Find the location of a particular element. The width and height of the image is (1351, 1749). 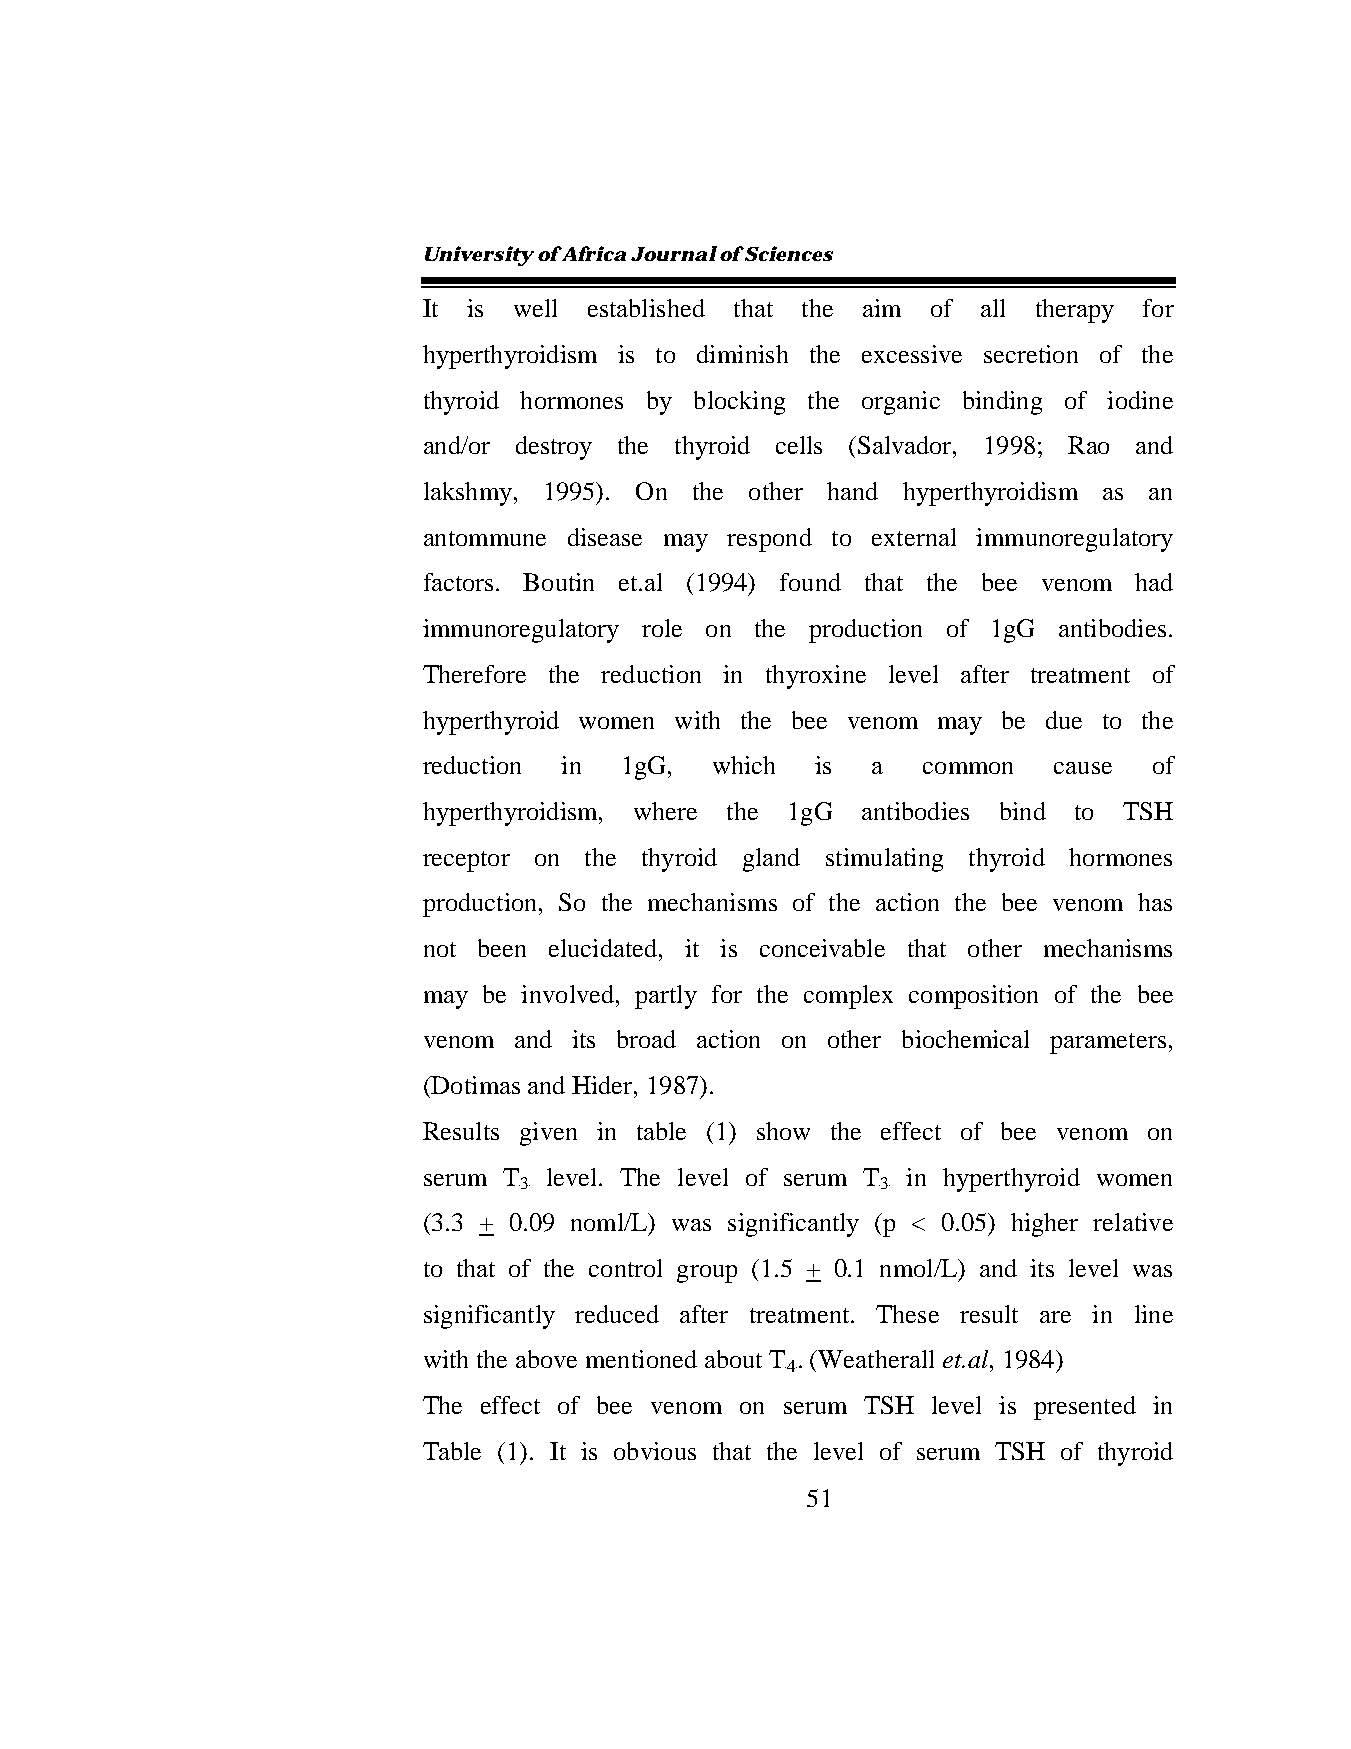

Therefore is located at coordinates (474, 674).
